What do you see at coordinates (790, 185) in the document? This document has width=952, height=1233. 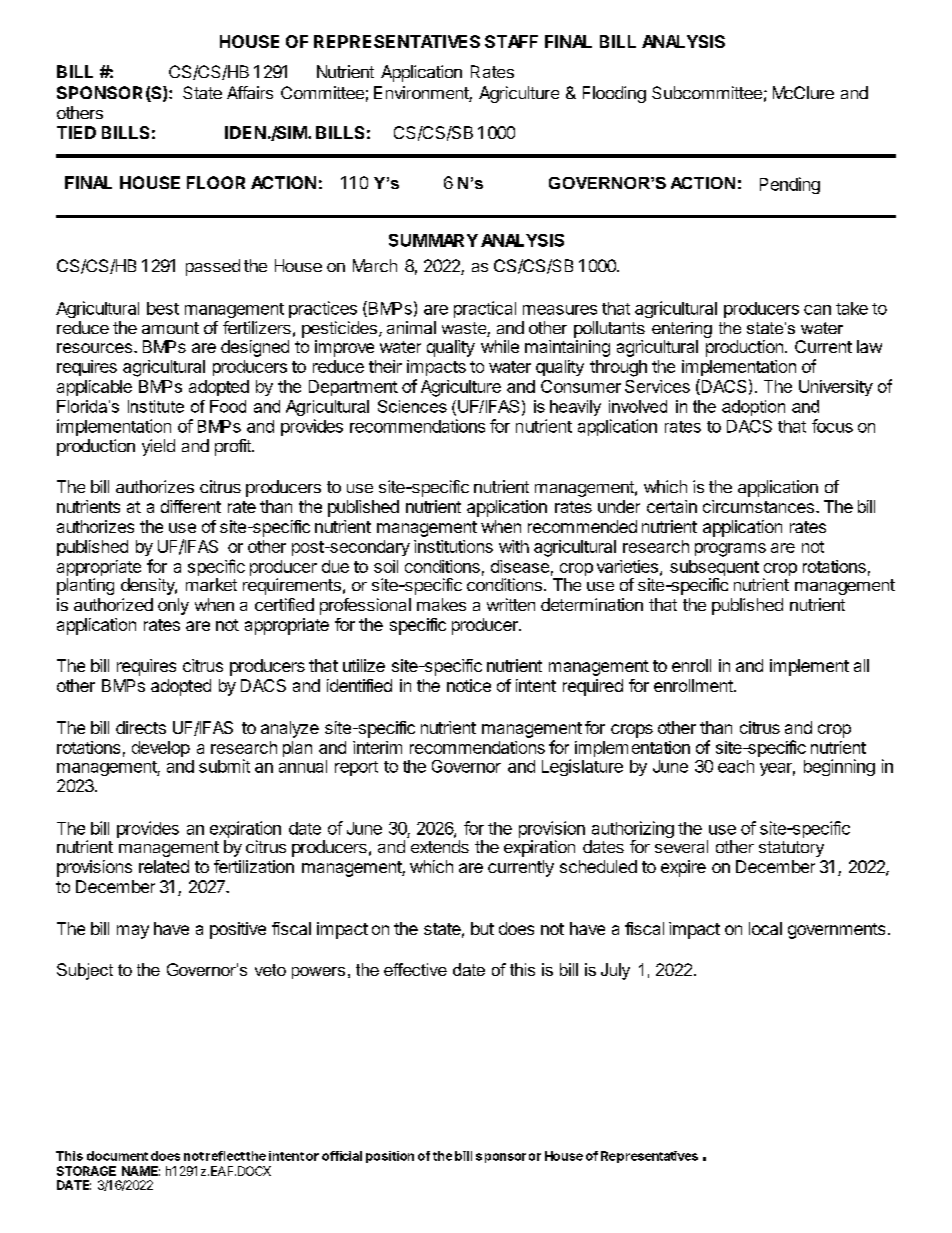 I see `Pending` at bounding box center [790, 185].
